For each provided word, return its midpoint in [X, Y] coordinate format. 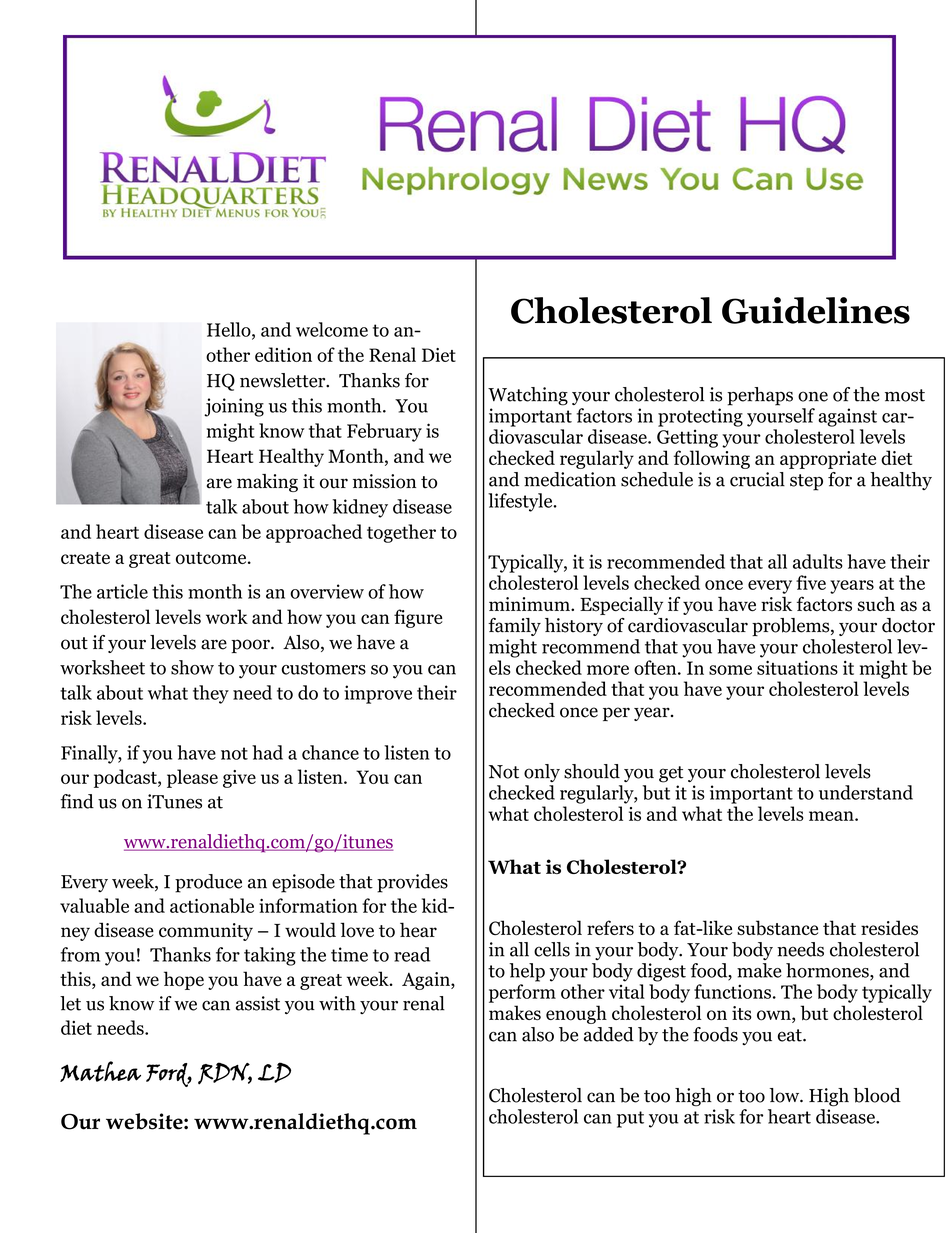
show [192, 667]
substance [777, 928]
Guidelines [816, 310]
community [206, 932]
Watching [528, 396]
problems [792, 627]
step [806, 482]
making [267, 483]
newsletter [284, 380]
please [192, 778]
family [514, 627]
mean [832, 816]
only [542, 773]
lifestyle [521, 502]
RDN [225, 1073]
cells [552, 949]
